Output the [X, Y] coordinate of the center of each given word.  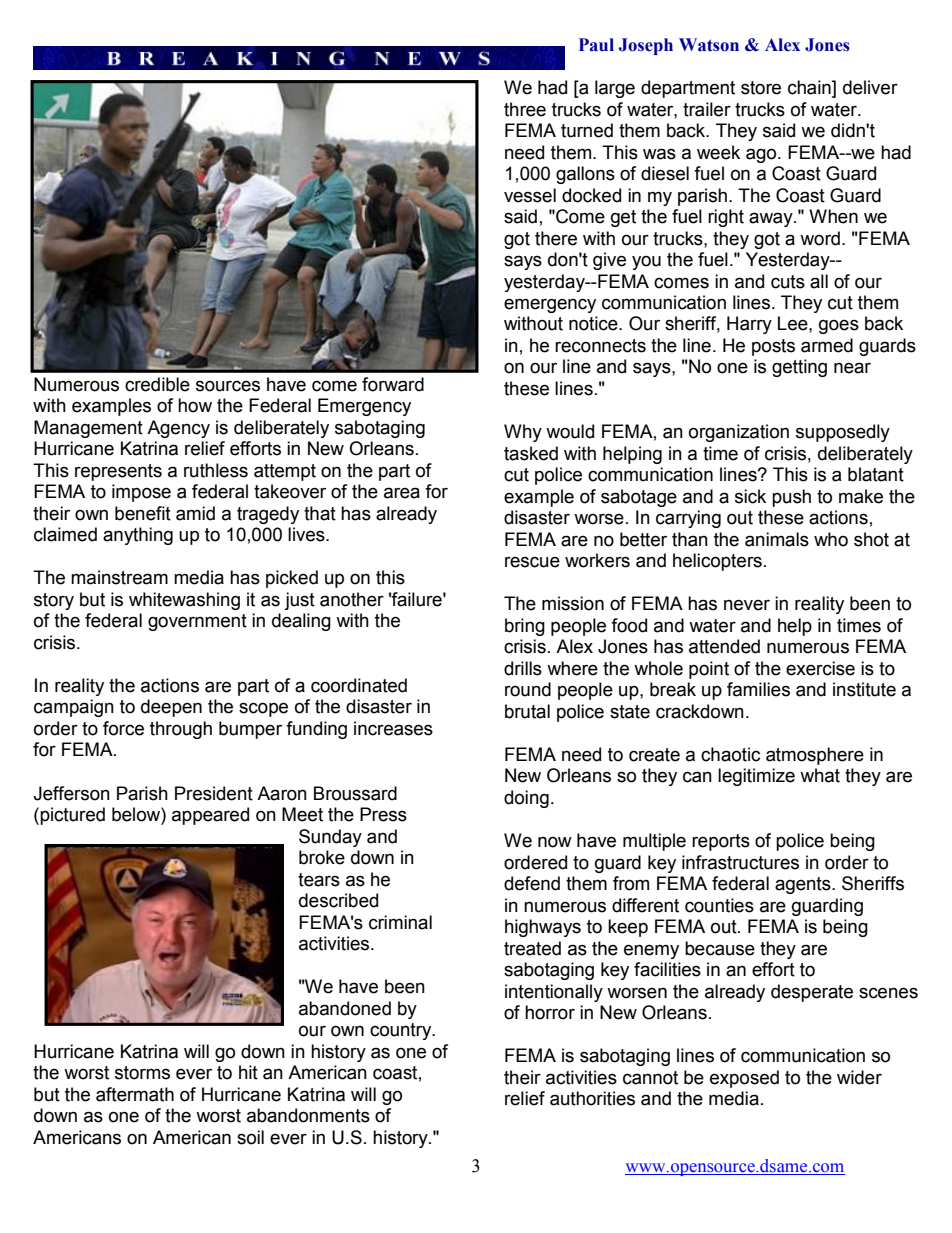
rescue [532, 562]
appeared [210, 816]
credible [157, 384]
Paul [596, 45]
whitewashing [184, 601]
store [761, 88]
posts [773, 347]
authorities [592, 1098]
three [525, 109]
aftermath [135, 1094]
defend [532, 883]
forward [393, 384]
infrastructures [740, 862]
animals [777, 539]
